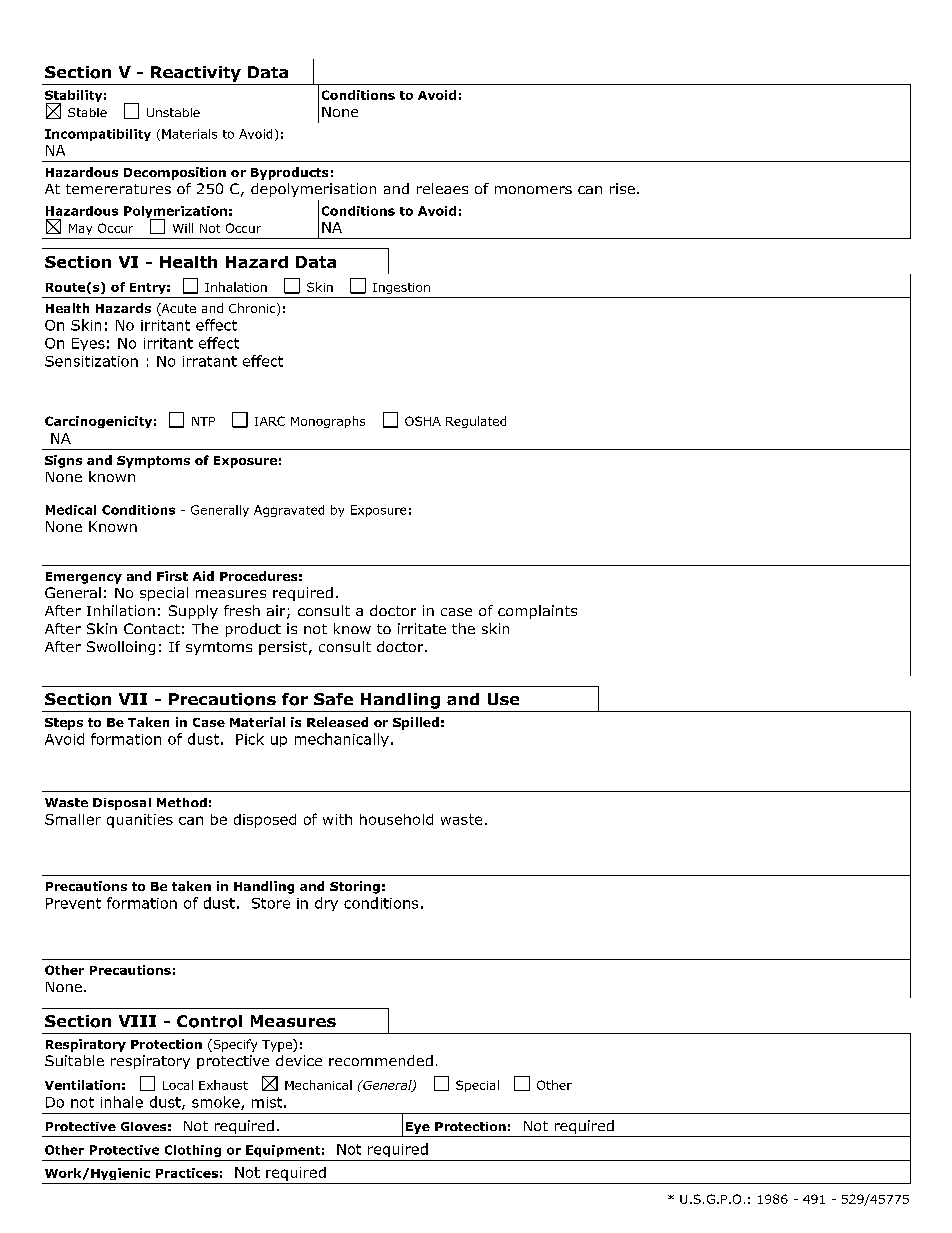 This page has height=1233, width=952. What do you see at coordinates (476, 422) in the page?
I see `Regulated` at bounding box center [476, 422].
